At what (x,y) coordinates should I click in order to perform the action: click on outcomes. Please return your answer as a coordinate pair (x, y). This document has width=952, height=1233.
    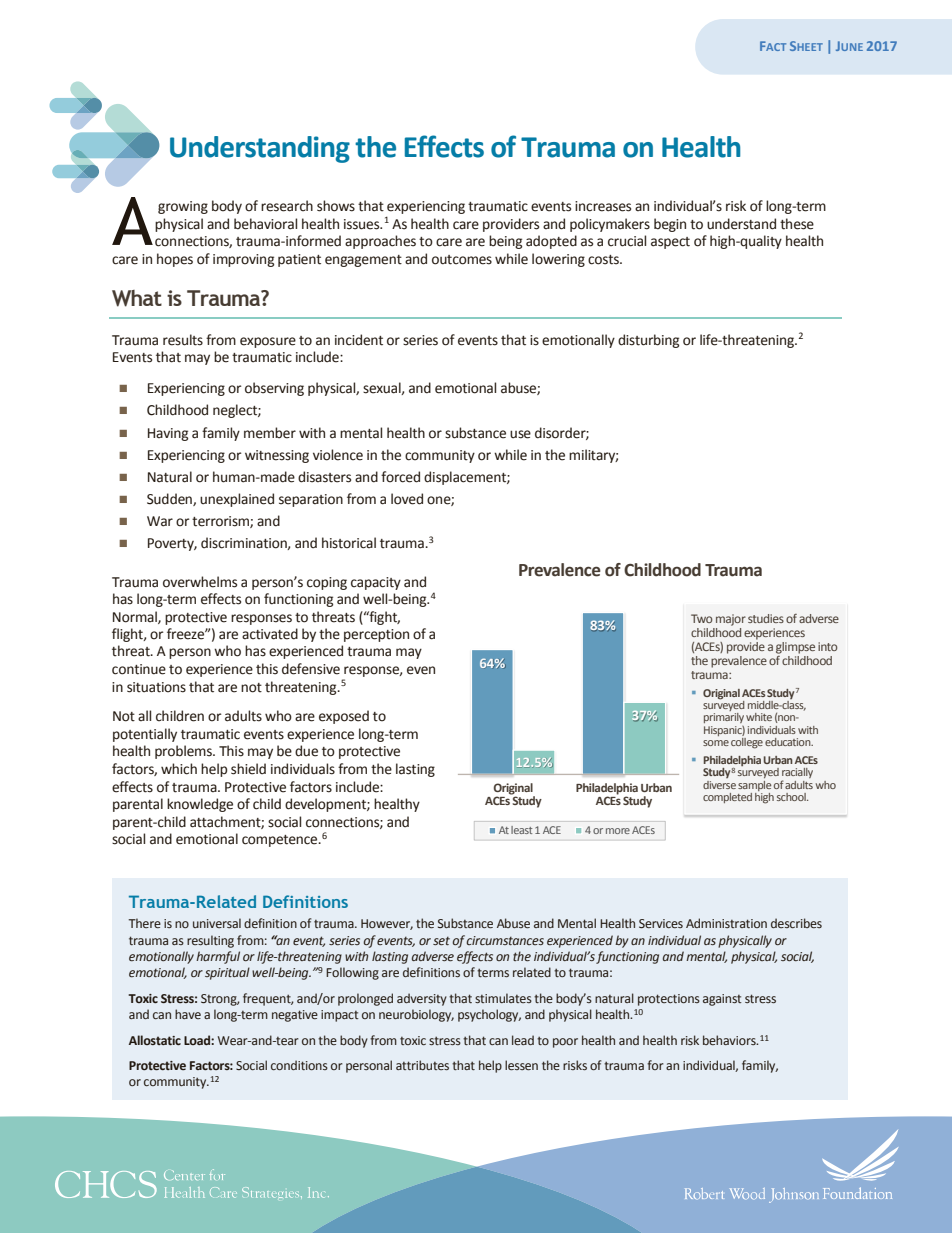
    Looking at the image, I should click on (462, 260).
